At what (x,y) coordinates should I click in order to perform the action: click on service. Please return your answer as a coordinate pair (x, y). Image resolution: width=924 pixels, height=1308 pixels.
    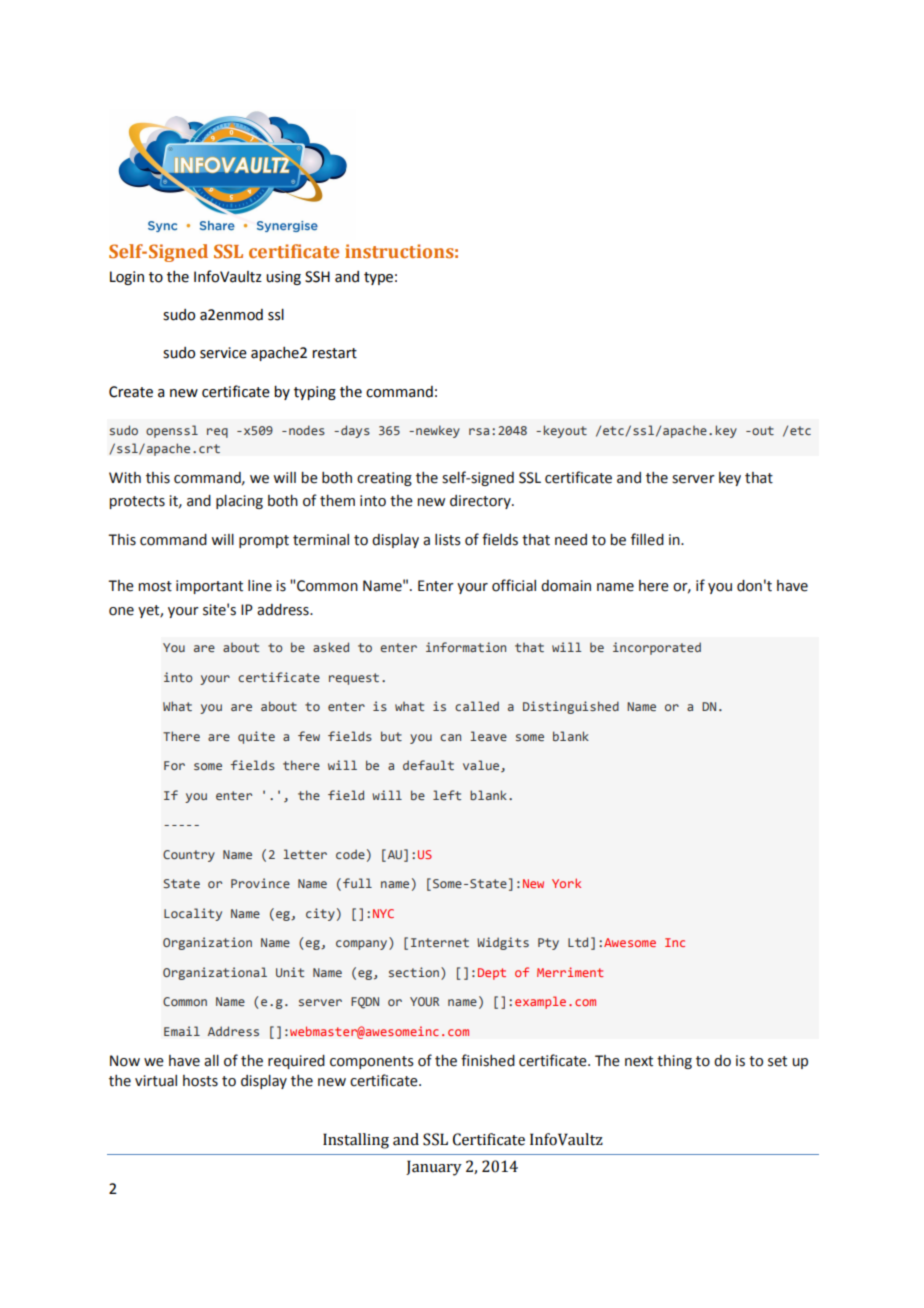
    Looking at the image, I should click on (223, 353).
